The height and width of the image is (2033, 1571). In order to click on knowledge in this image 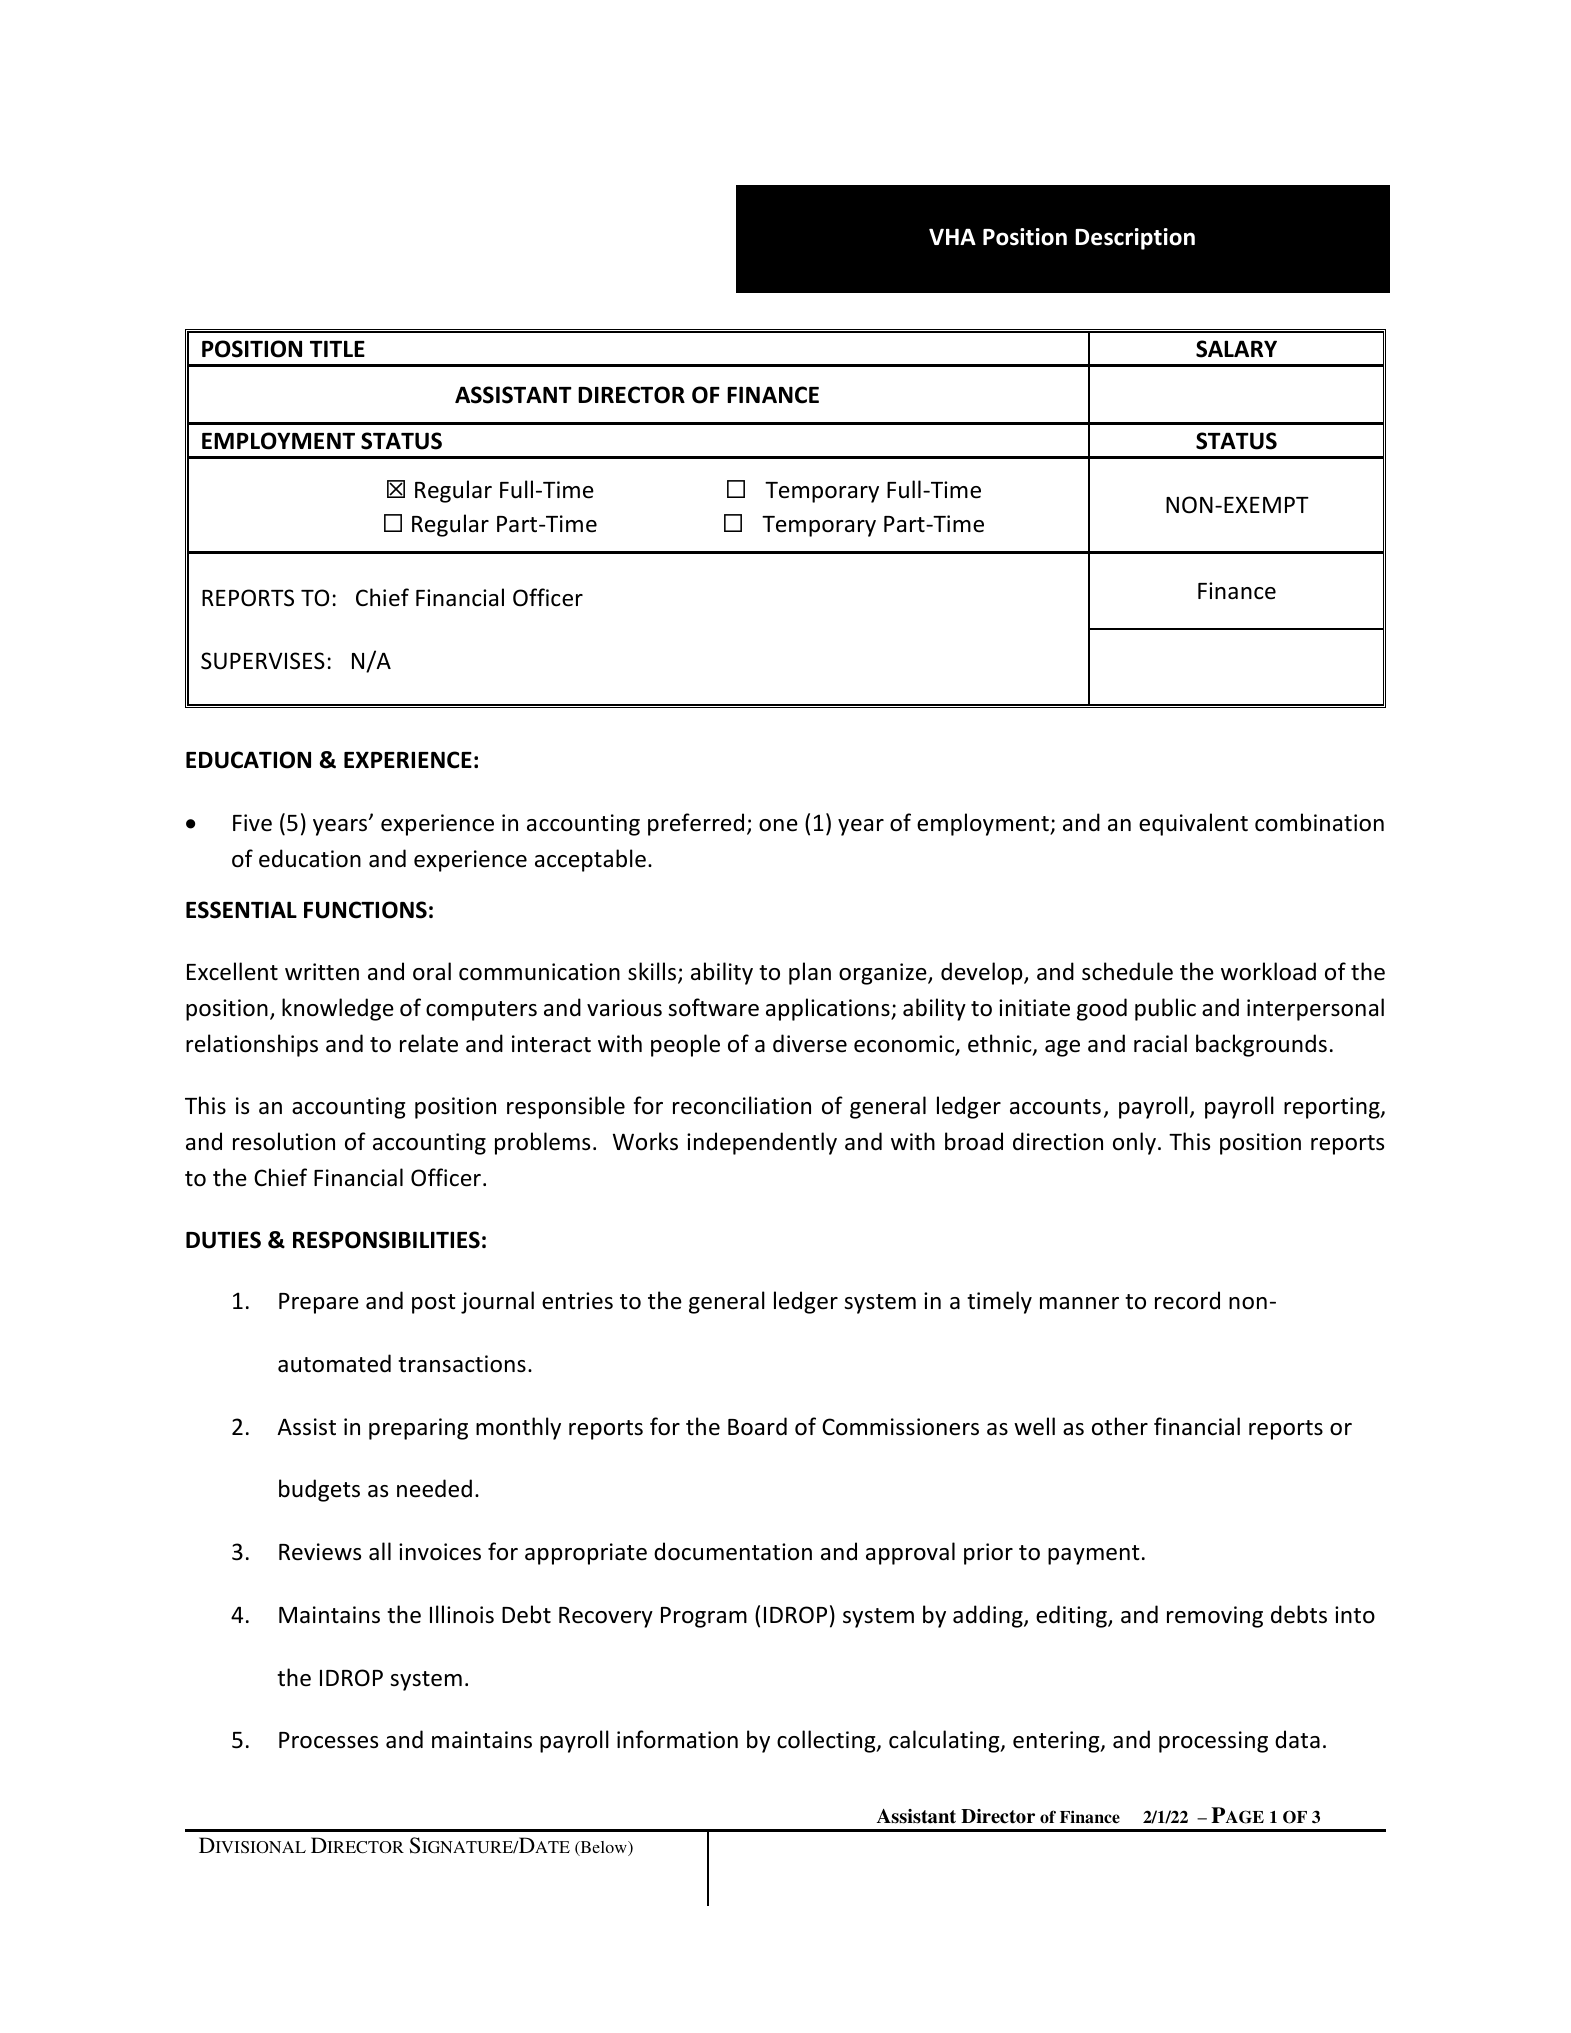, I will do `click(338, 1009)`.
